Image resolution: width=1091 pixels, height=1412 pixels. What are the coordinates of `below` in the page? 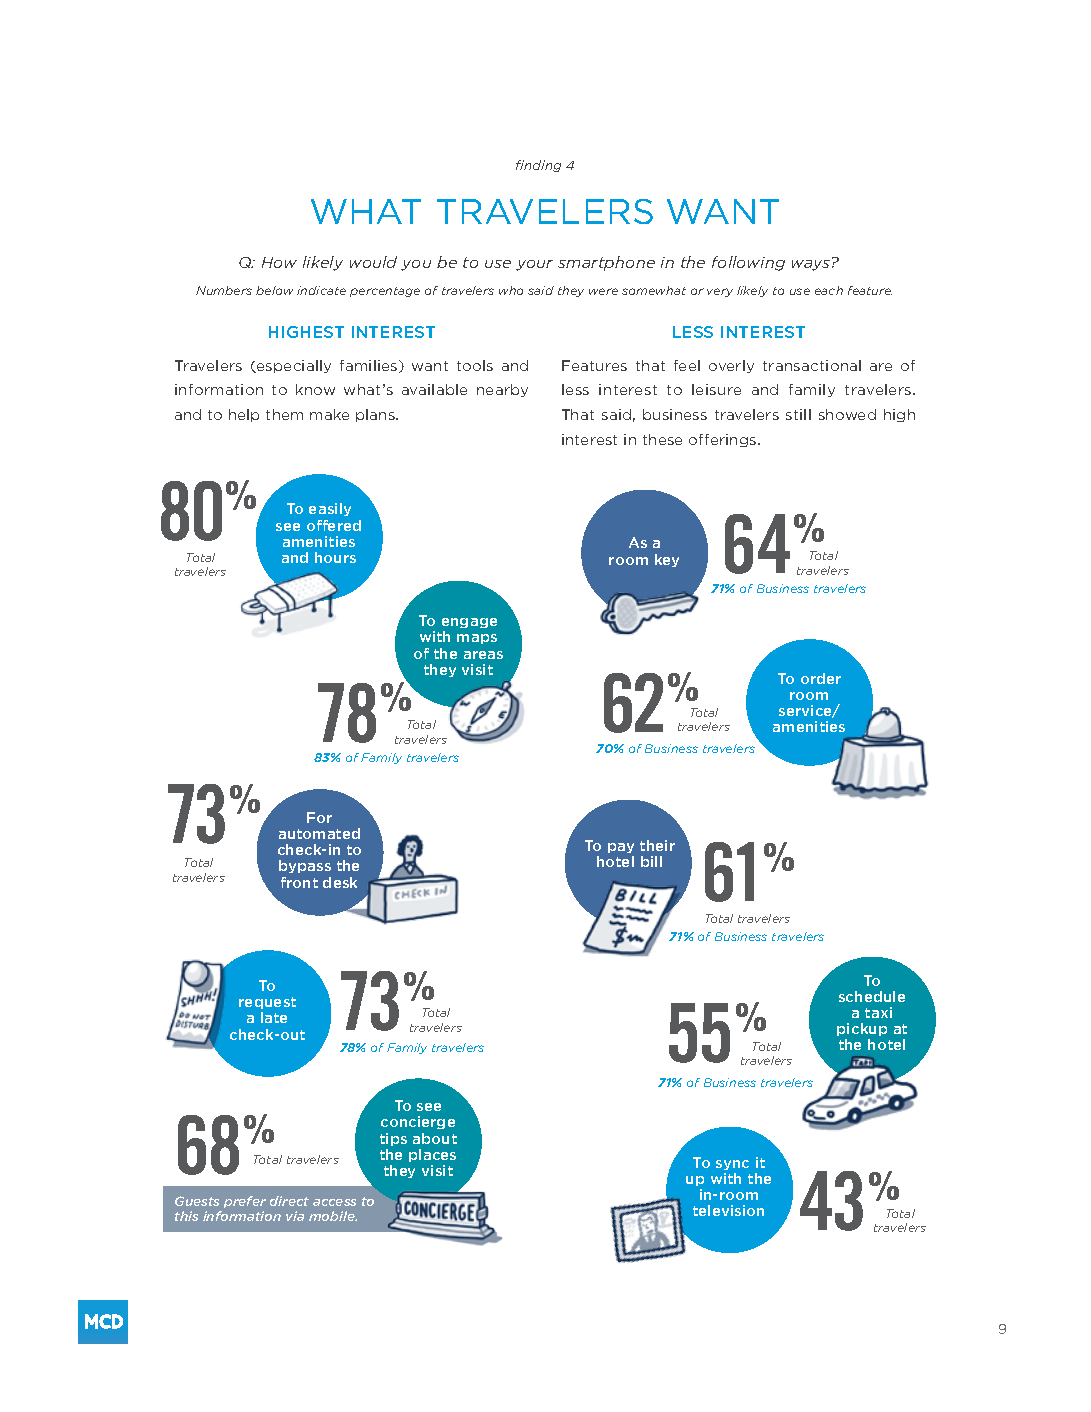 It's located at (274, 290).
